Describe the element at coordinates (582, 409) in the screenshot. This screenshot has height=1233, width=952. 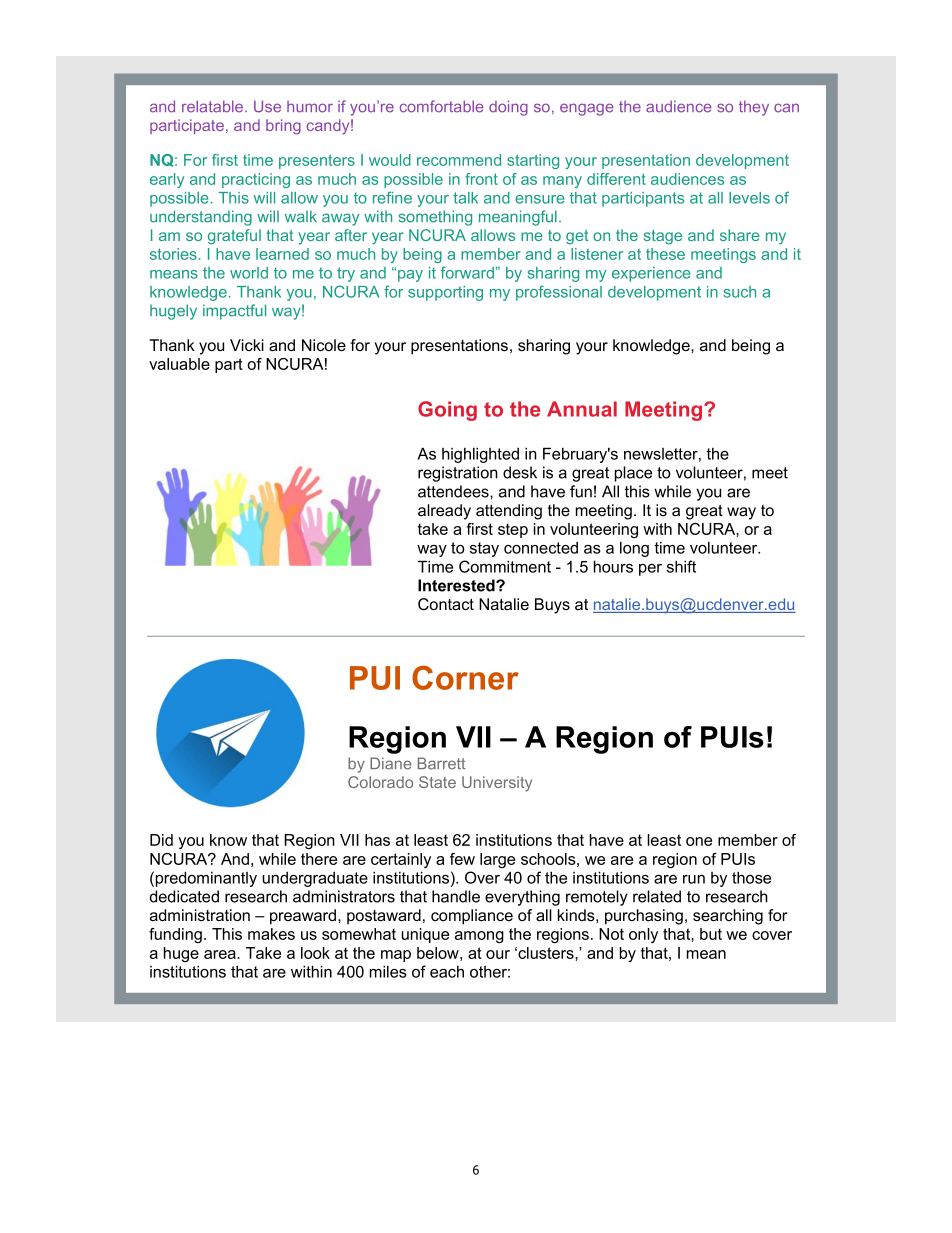
I see `Annual` at that location.
